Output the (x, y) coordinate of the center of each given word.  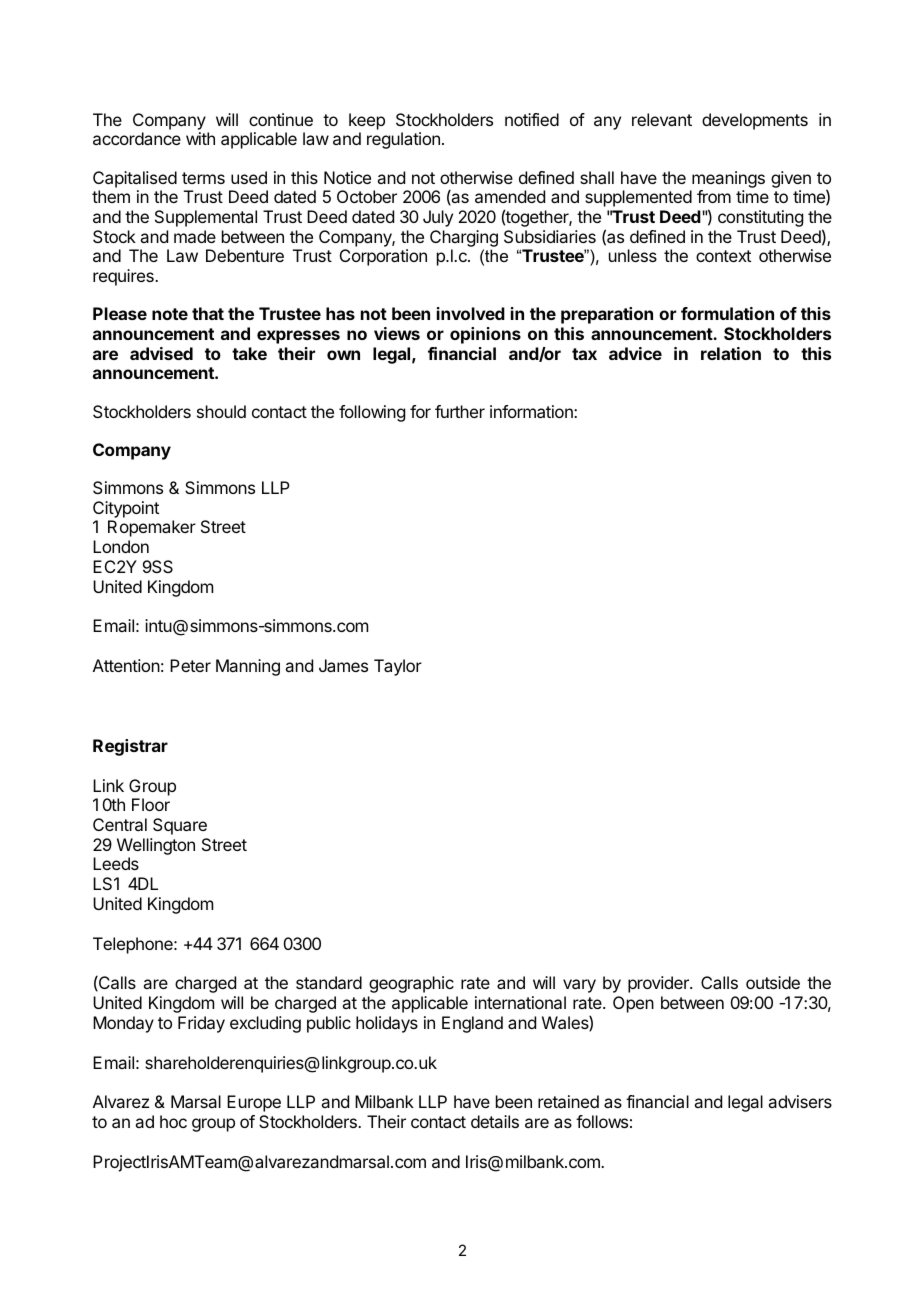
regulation (403, 140)
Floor (151, 804)
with (200, 138)
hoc (173, 1121)
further (460, 411)
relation (731, 353)
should (221, 411)
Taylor (398, 667)
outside (773, 982)
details (495, 1121)
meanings (728, 179)
